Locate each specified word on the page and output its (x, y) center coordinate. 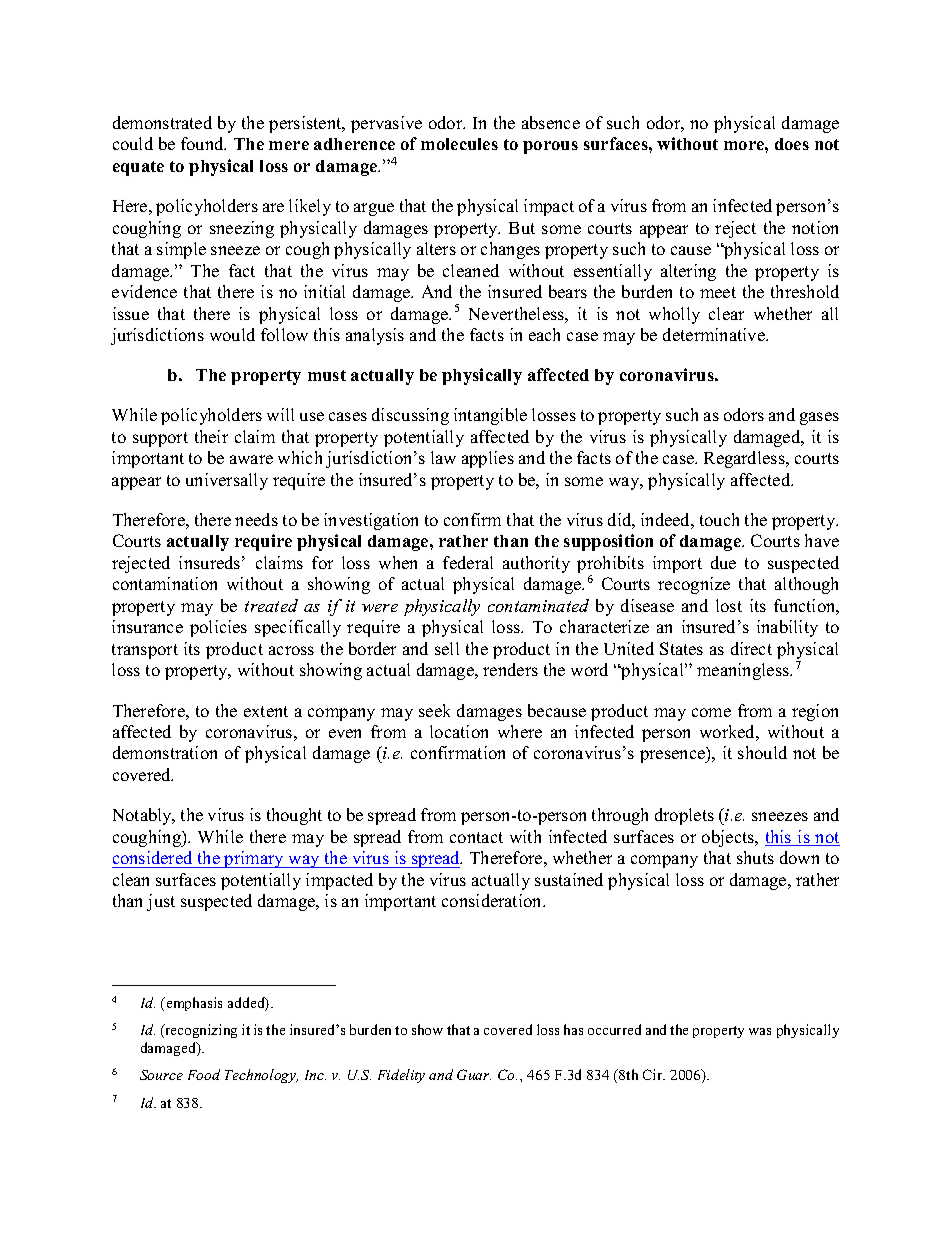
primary (254, 859)
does (792, 144)
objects (729, 838)
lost (729, 605)
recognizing (200, 1031)
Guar (474, 1074)
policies (218, 628)
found (203, 143)
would (232, 334)
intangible (490, 416)
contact (476, 837)
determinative (715, 334)
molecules (459, 144)
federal (468, 562)
